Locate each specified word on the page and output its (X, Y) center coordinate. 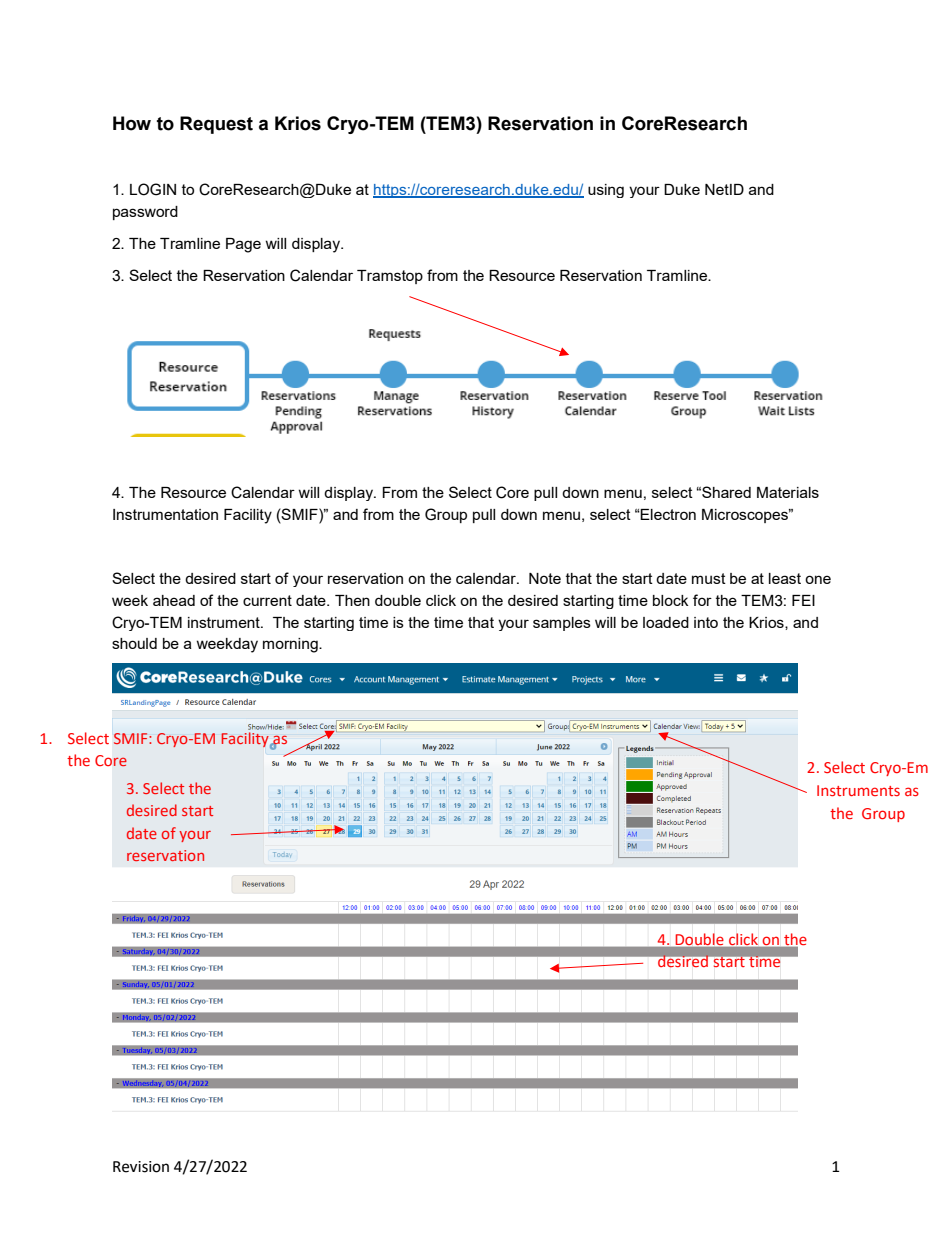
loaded (666, 622)
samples (562, 624)
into (706, 622)
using (606, 191)
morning (291, 645)
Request (216, 125)
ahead (174, 600)
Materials (788, 492)
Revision (141, 1167)
